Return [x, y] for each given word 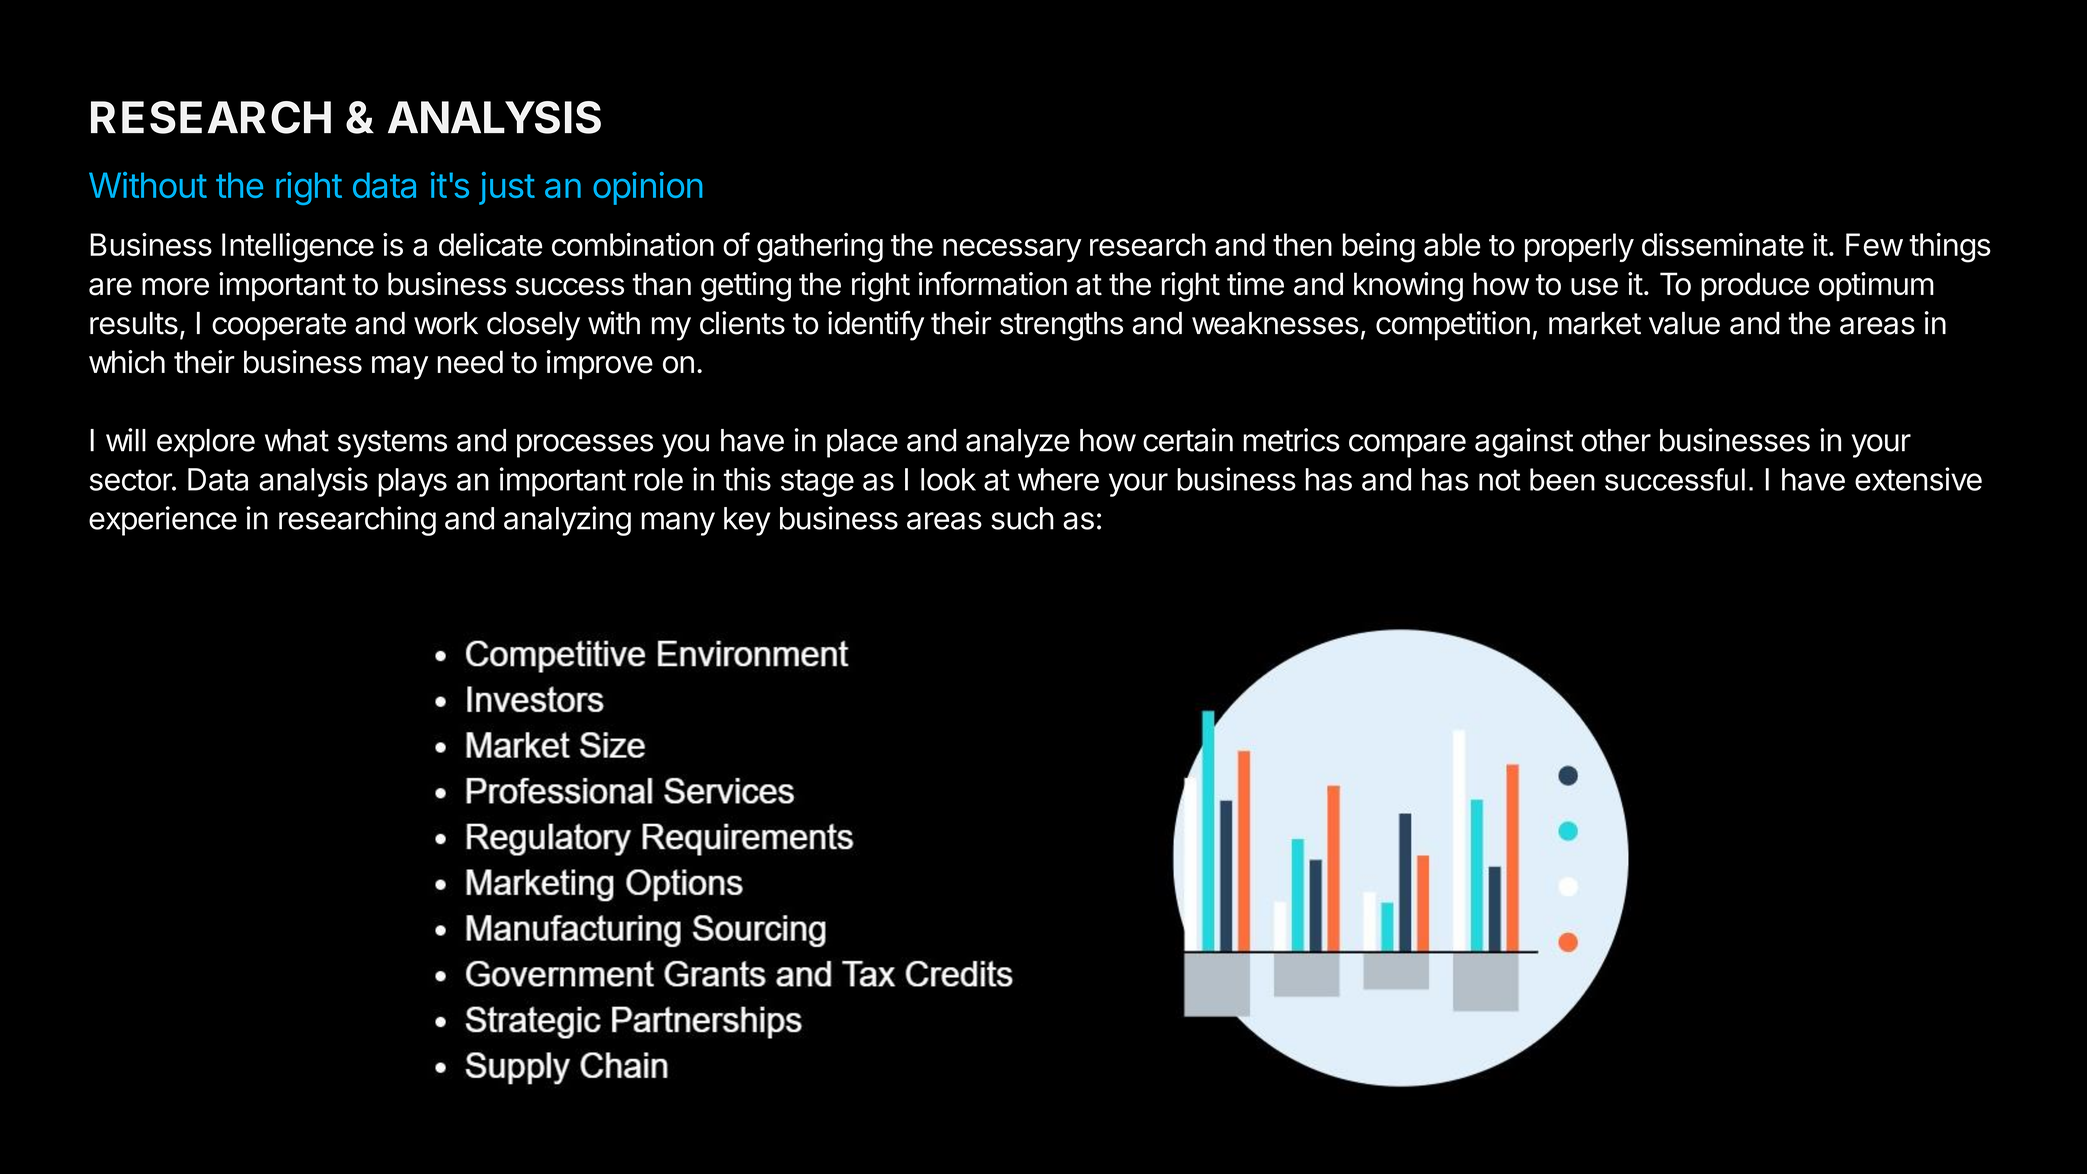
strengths [1061, 326]
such [1022, 518]
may [400, 368]
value [1684, 323]
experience [163, 521]
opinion [648, 188]
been [1562, 479]
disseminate [1723, 244]
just [507, 188]
